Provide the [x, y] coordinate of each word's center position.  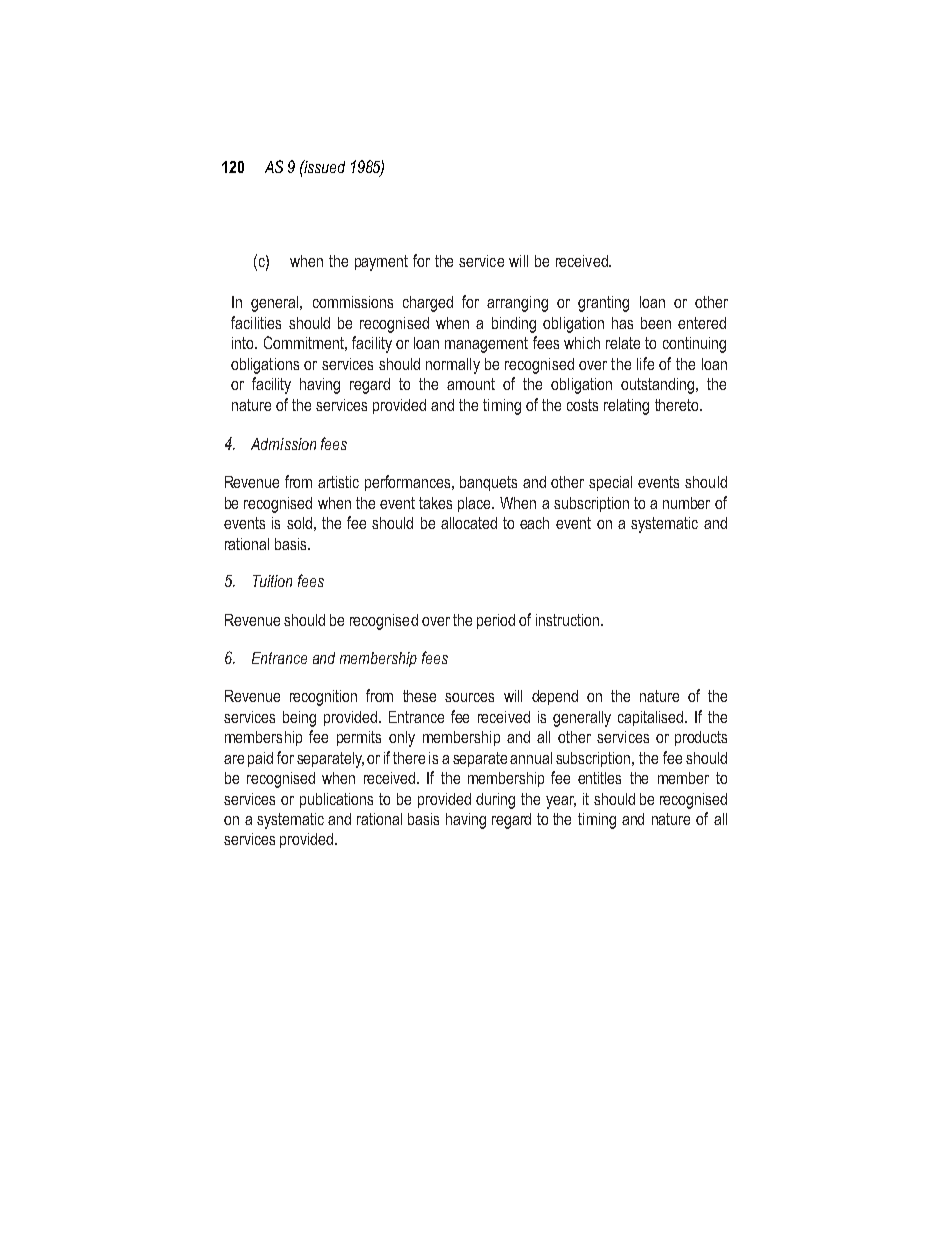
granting [603, 304]
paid [260, 759]
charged [428, 304]
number [686, 503]
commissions [353, 302]
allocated [469, 523]
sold [299, 523]
